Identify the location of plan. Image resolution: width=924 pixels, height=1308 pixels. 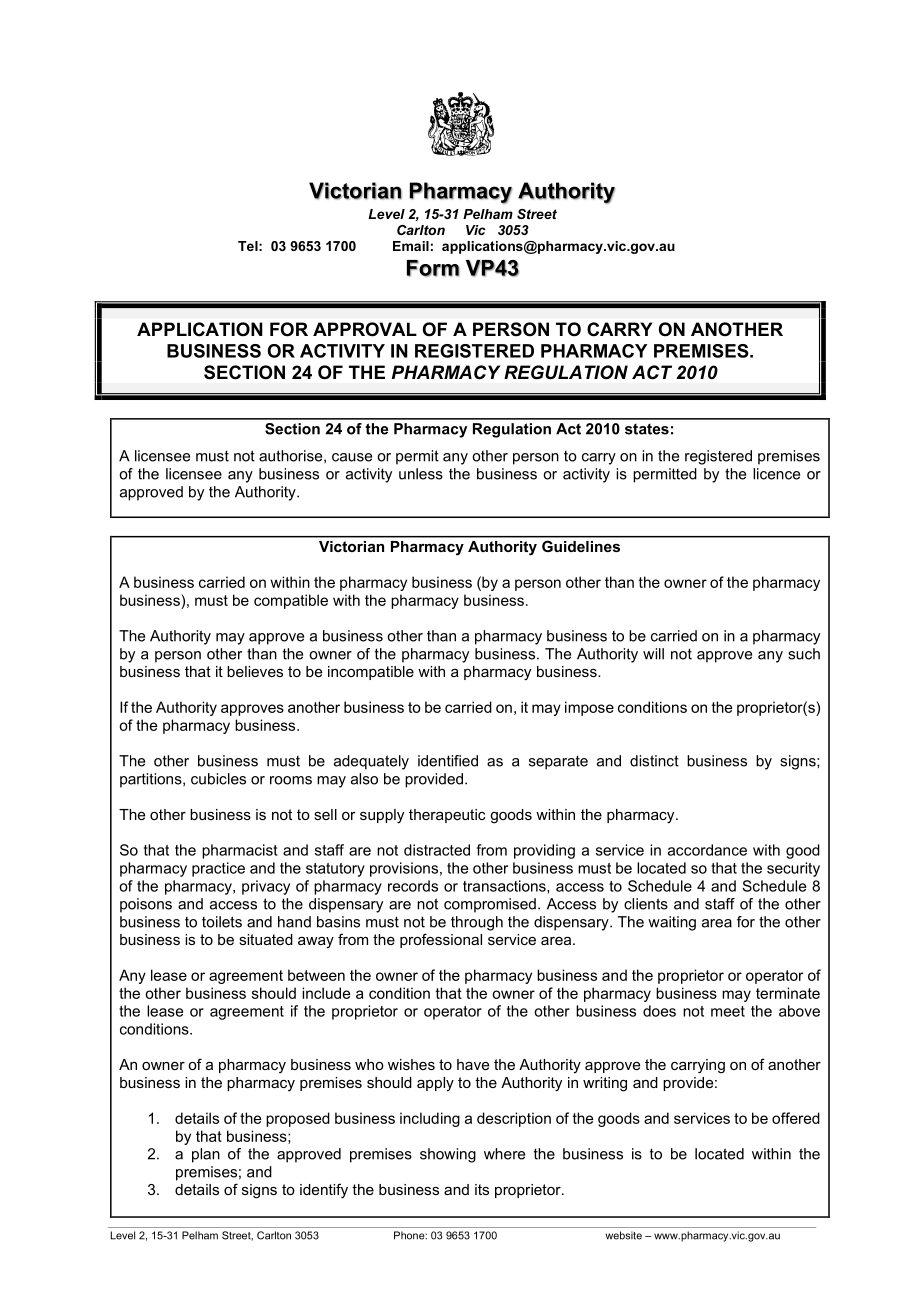
(206, 1155).
